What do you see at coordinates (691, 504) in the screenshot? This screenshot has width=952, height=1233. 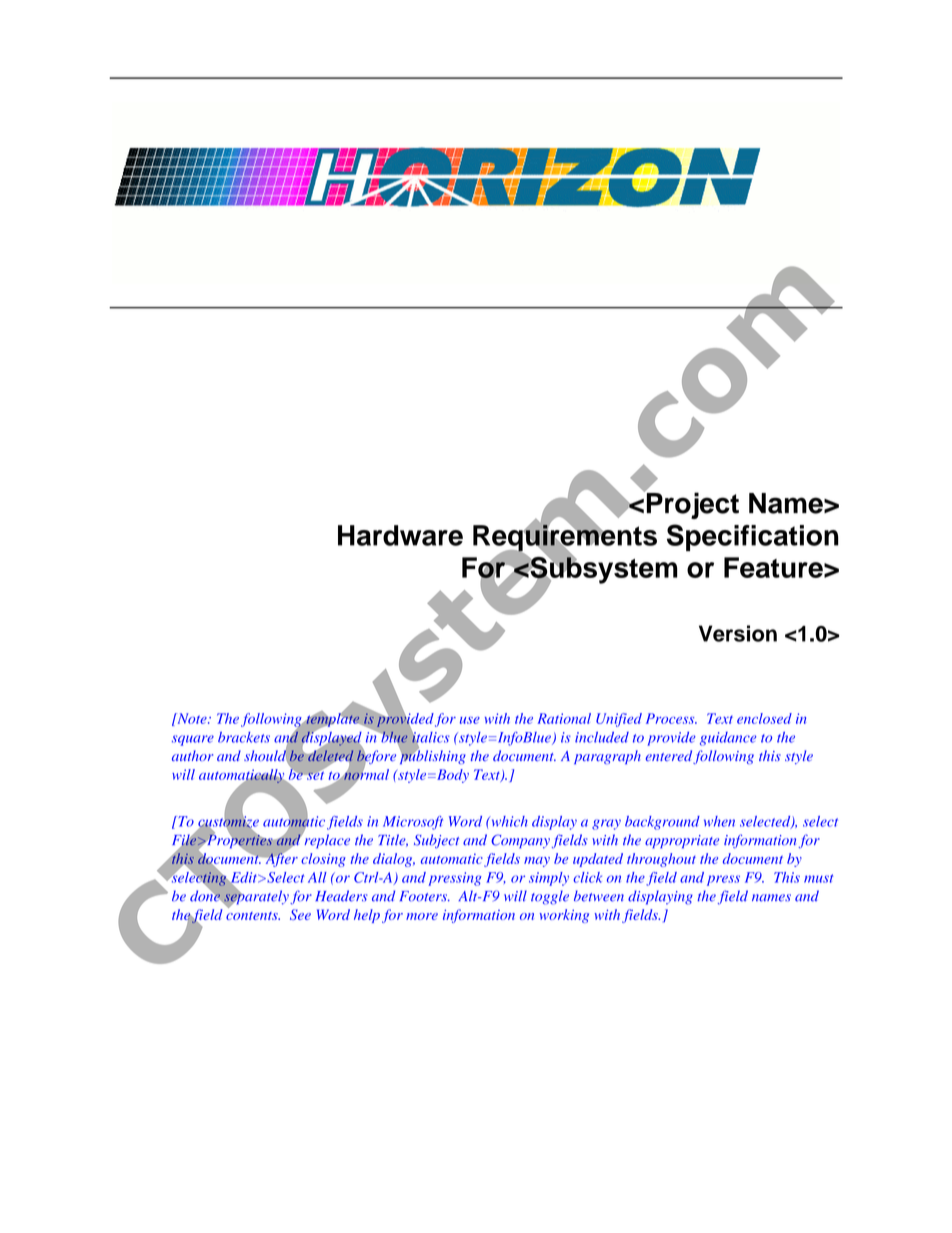 I see `Project` at bounding box center [691, 504].
